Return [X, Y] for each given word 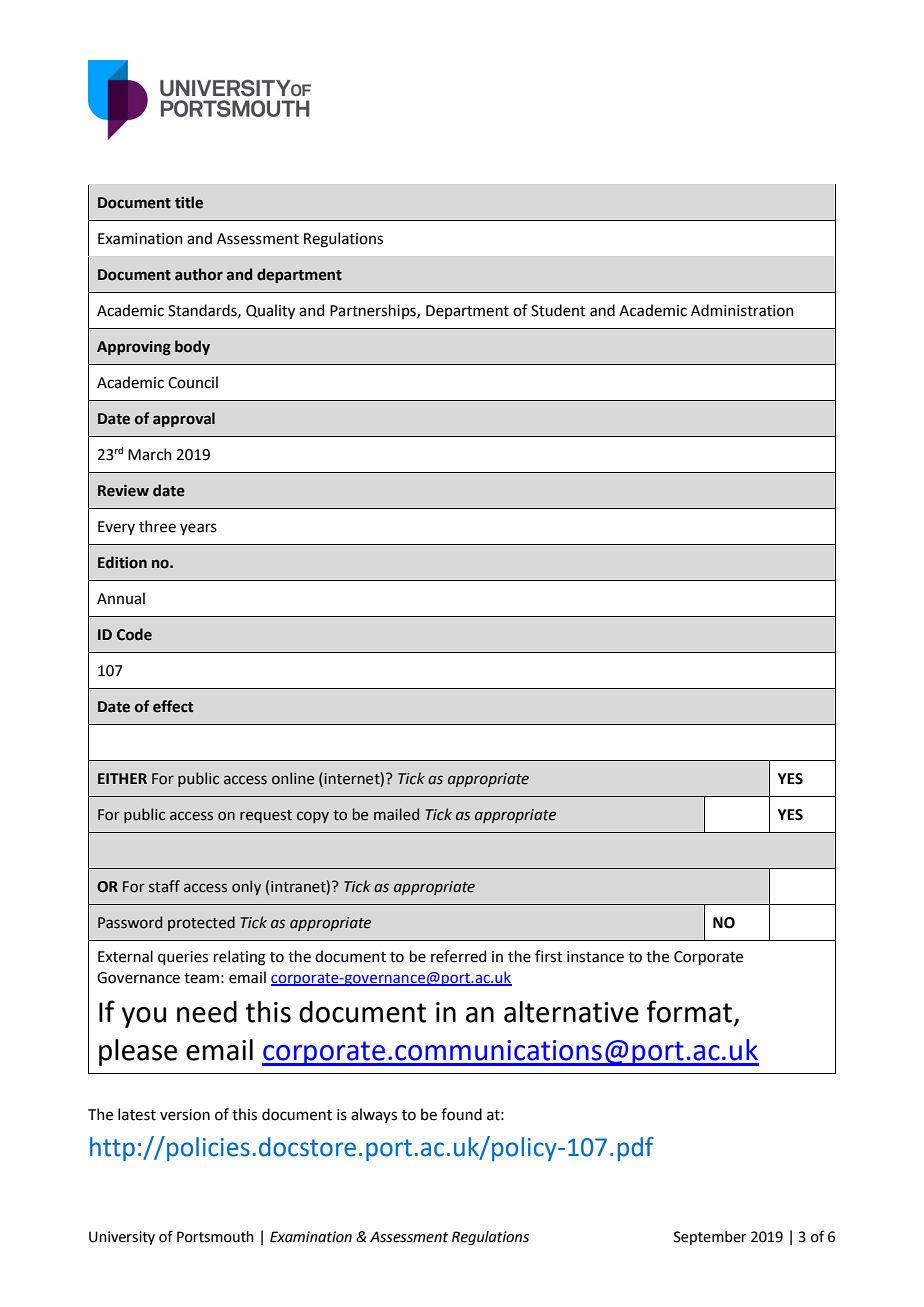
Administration [742, 310]
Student [558, 310]
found [461, 1114]
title [189, 202]
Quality [270, 311]
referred [458, 956]
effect [173, 706]
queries [183, 958]
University [122, 1238]
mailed [396, 814]
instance [595, 957]
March [150, 454]
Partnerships [374, 311]
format [689, 1011]
